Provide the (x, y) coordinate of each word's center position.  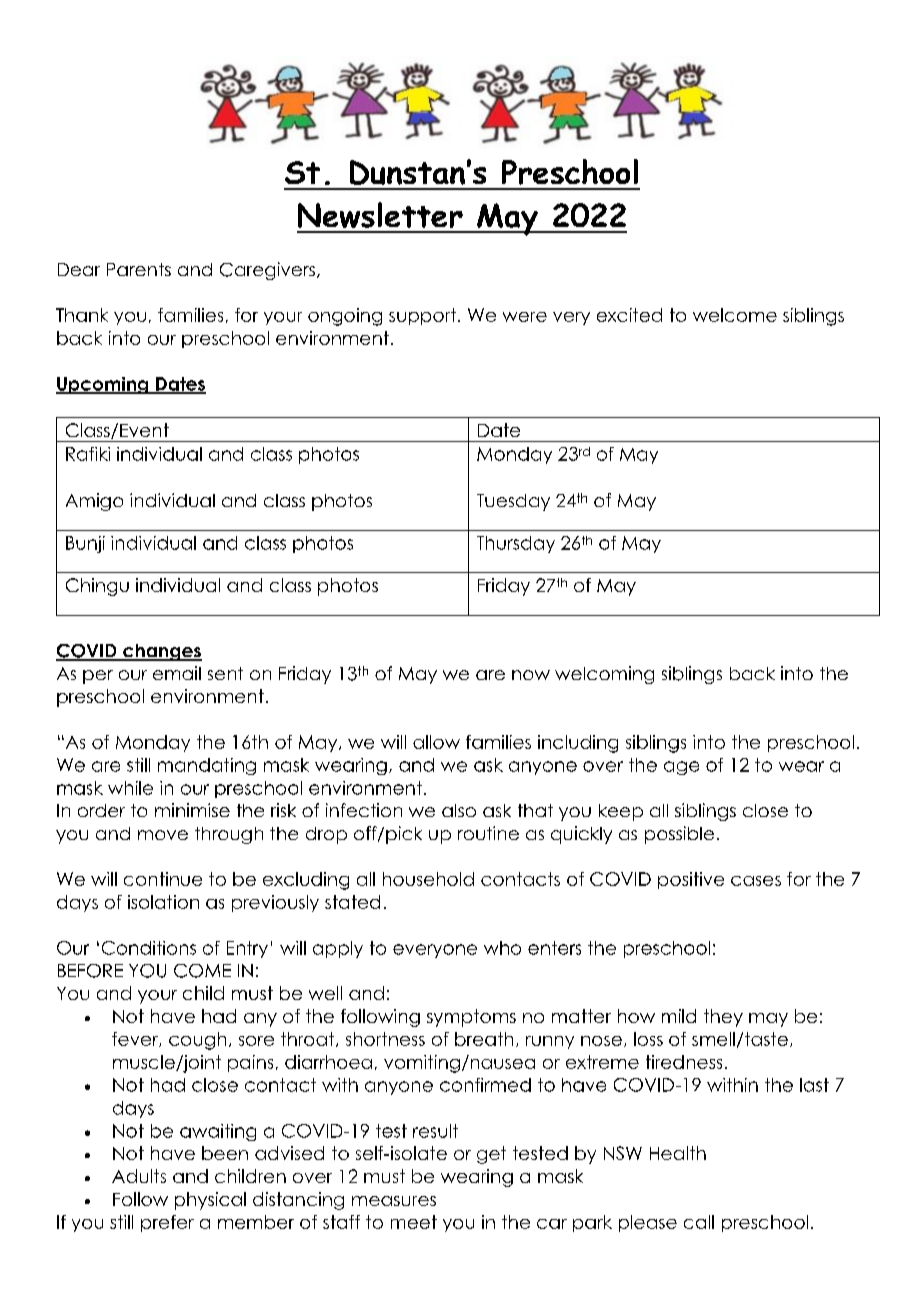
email (177, 673)
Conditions (149, 948)
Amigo (94, 502)
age (681, 768)
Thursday (516, 544)
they (723, 1018)
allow (436, 742)
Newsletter (380, 215)
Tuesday (513, 502)
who (502, 948)
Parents (139, 269)
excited (629, 315)
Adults (139, 1176)
